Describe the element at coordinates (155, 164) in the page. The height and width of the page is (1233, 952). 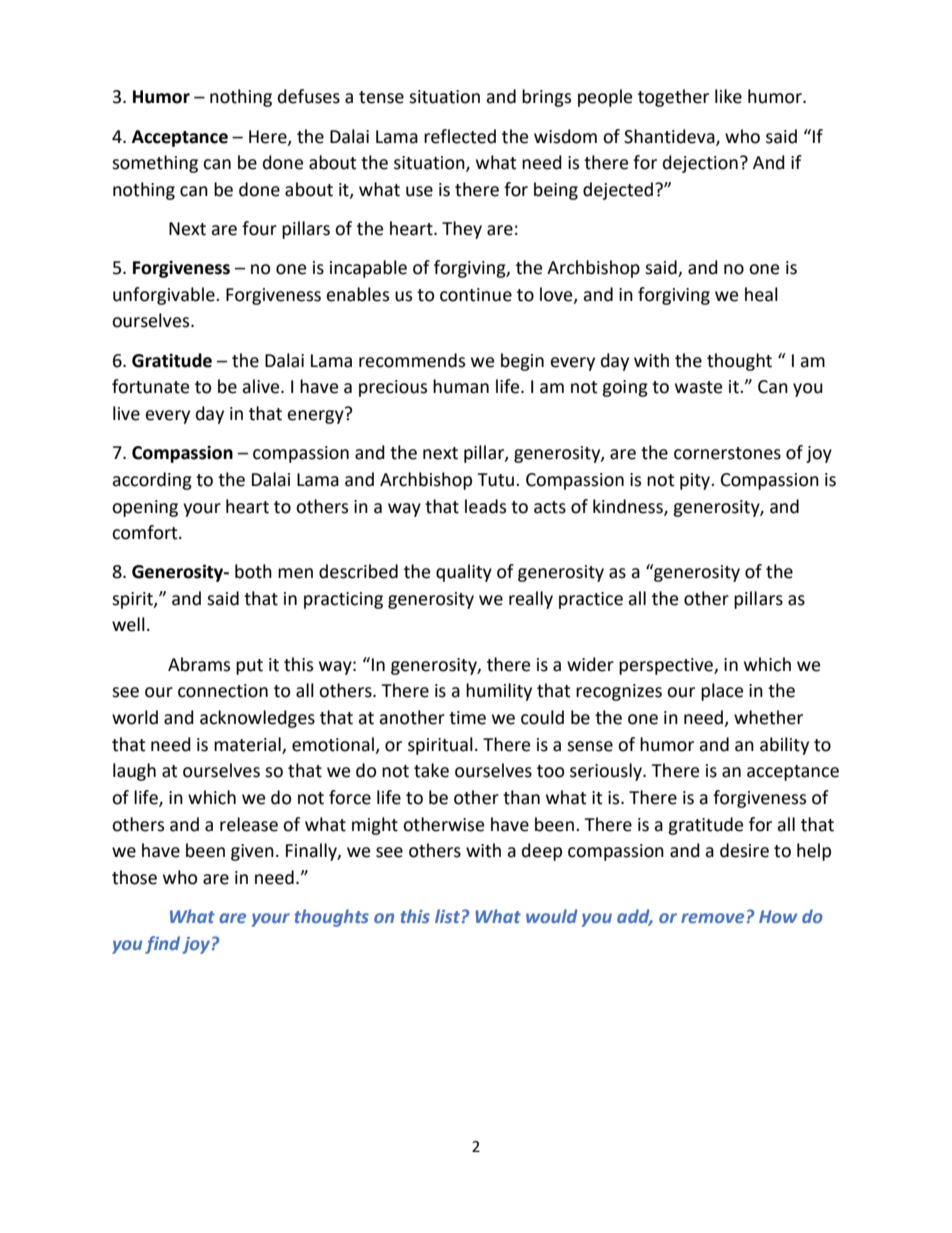
I see `something` at that location.
